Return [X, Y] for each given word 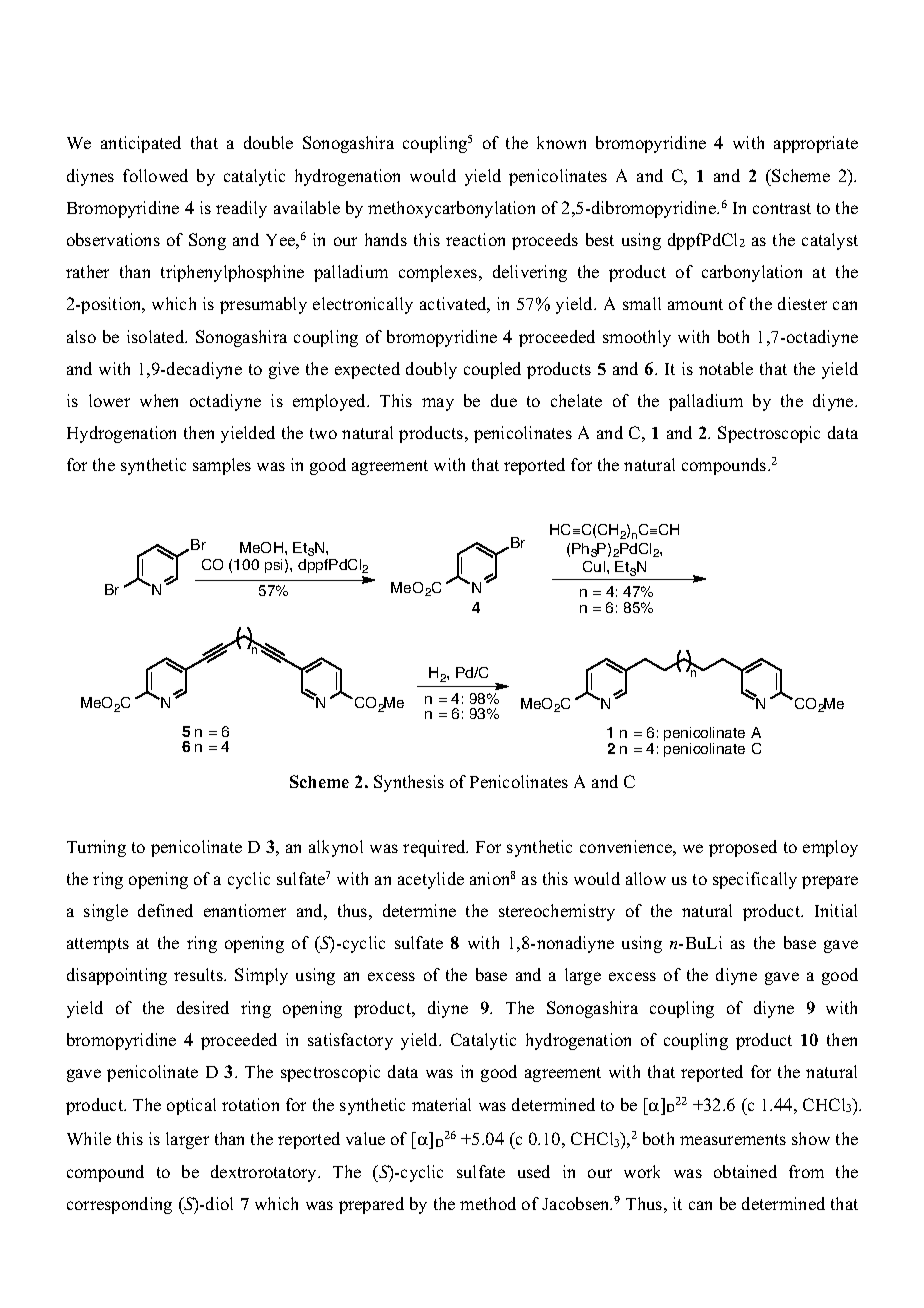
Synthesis [409, 783]
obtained [745, 1171]
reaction [475, 239]
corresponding [119, 1205]
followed [155, 175]
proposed [743, 848]
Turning [96, 848]
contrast [782, 208]
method [488, 1203]
